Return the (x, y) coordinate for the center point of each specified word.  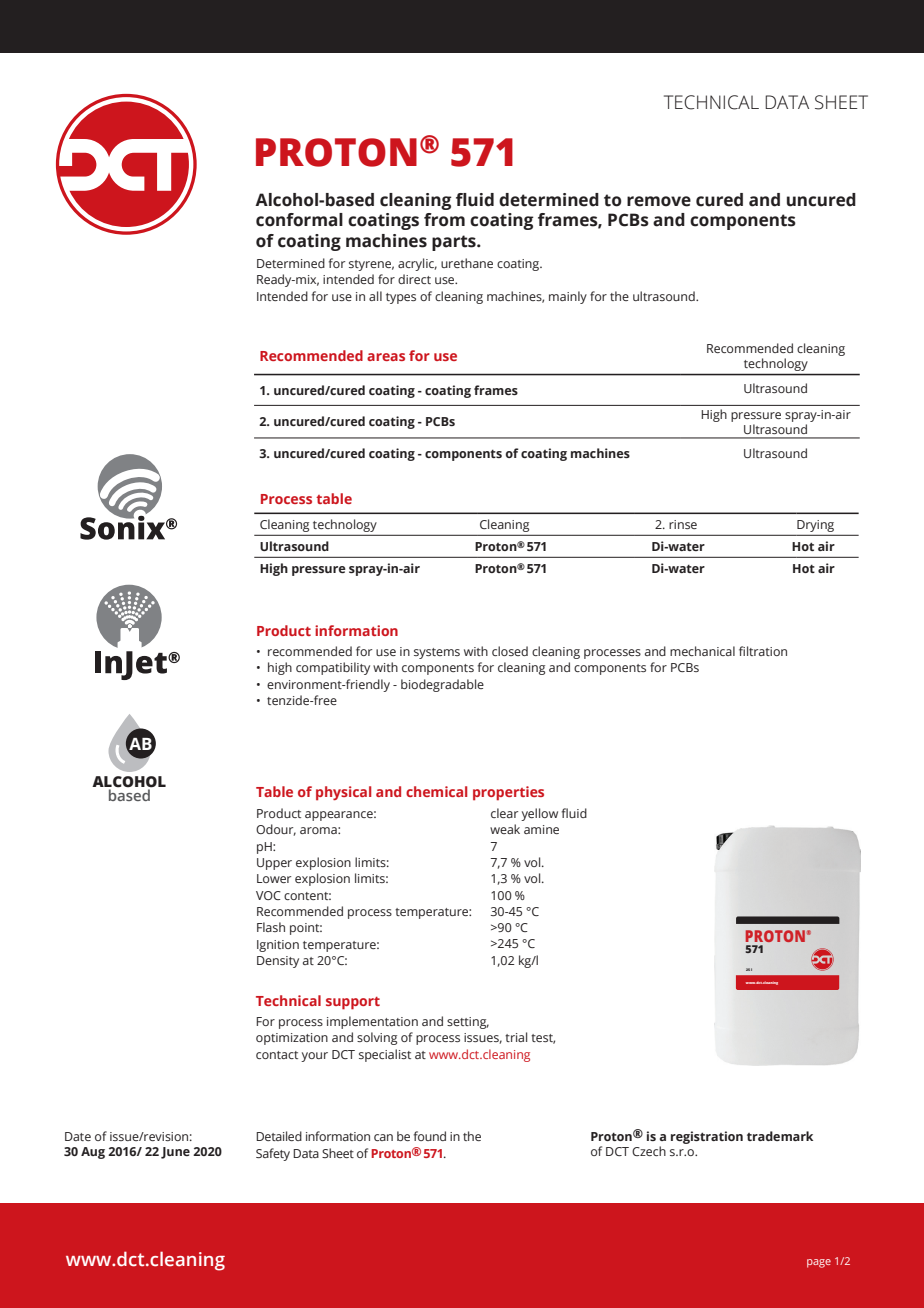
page (819, 1263)
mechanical (702, 651)
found (430, 1136)
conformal (299, 220)
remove (659, 201)
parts (455, 243)
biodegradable (442, 685)
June (175, 1153)
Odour (276, 830)
